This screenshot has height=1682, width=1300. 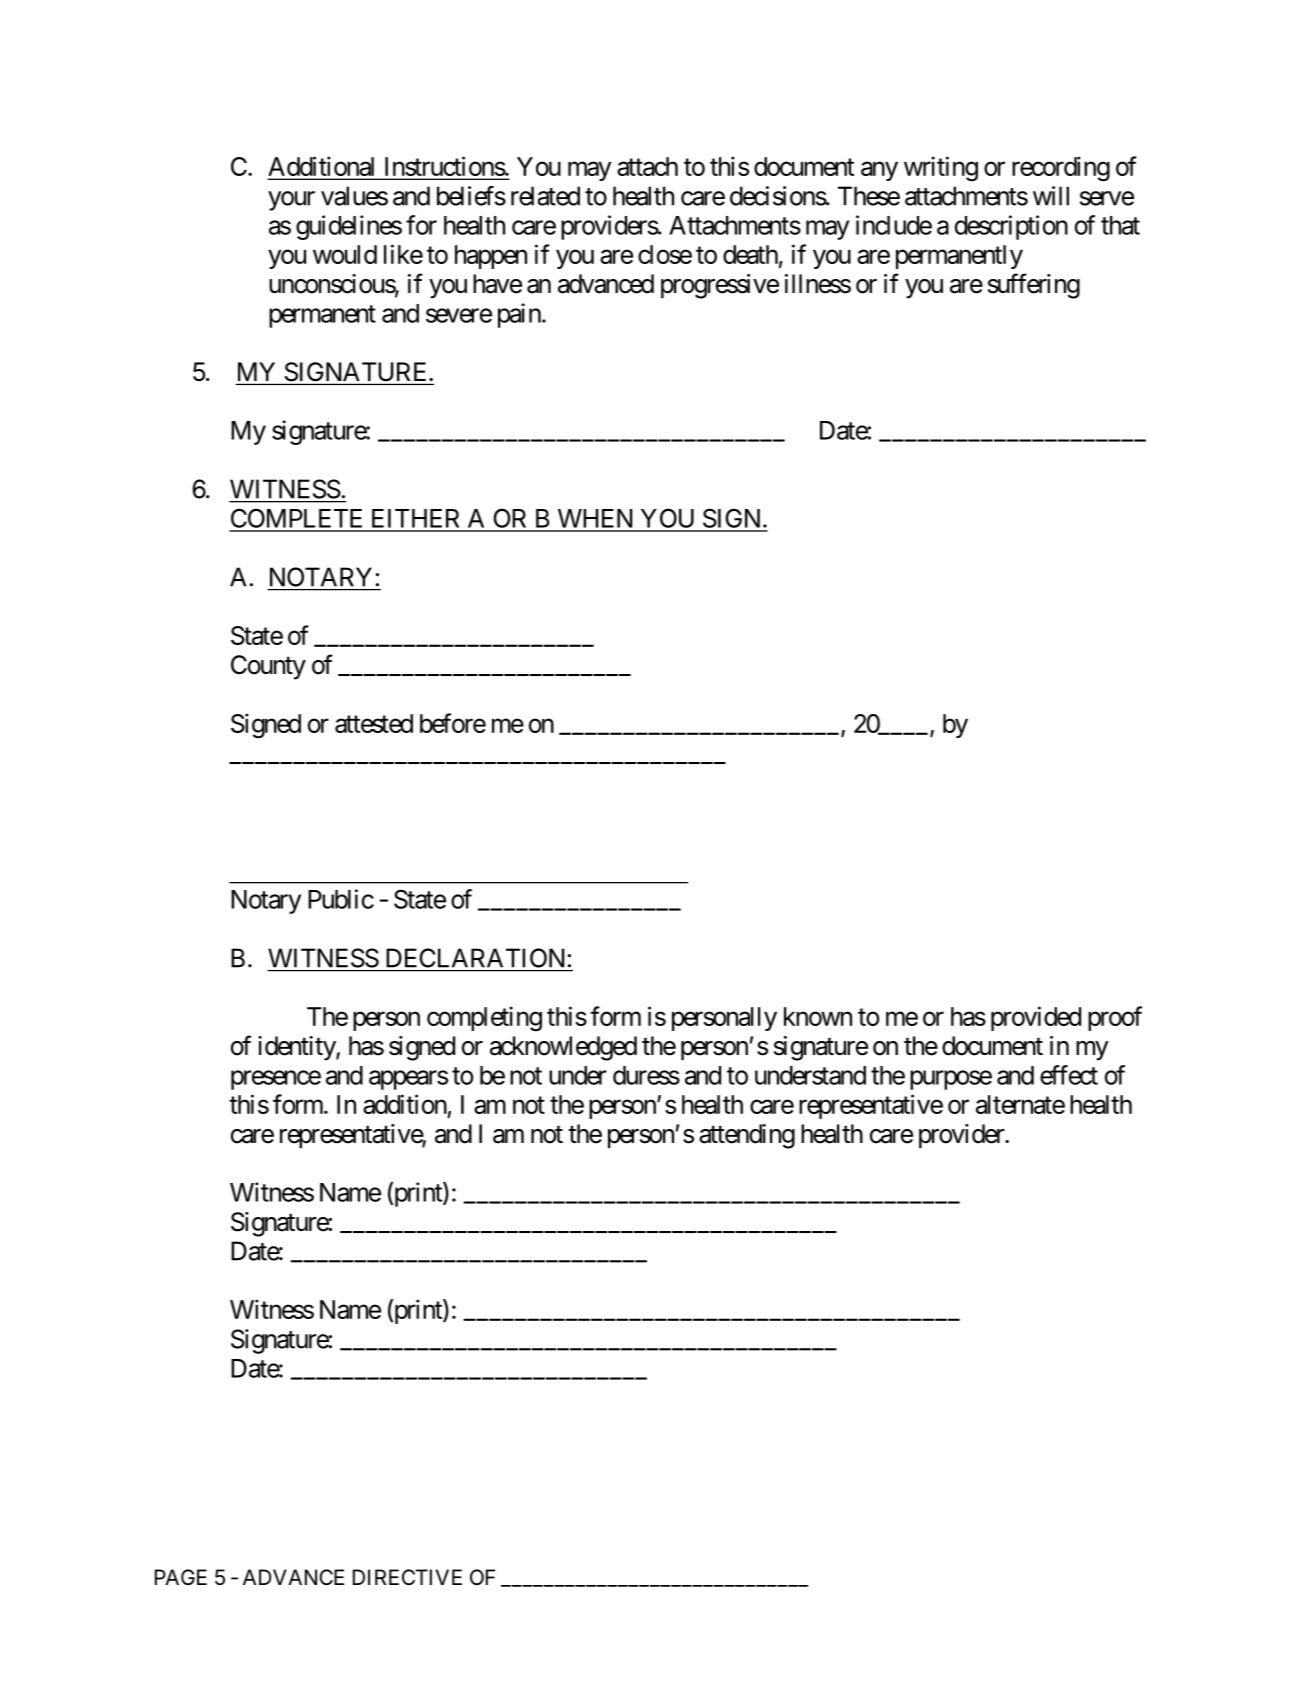 I want to click on your, so click(x=291, y=201).
